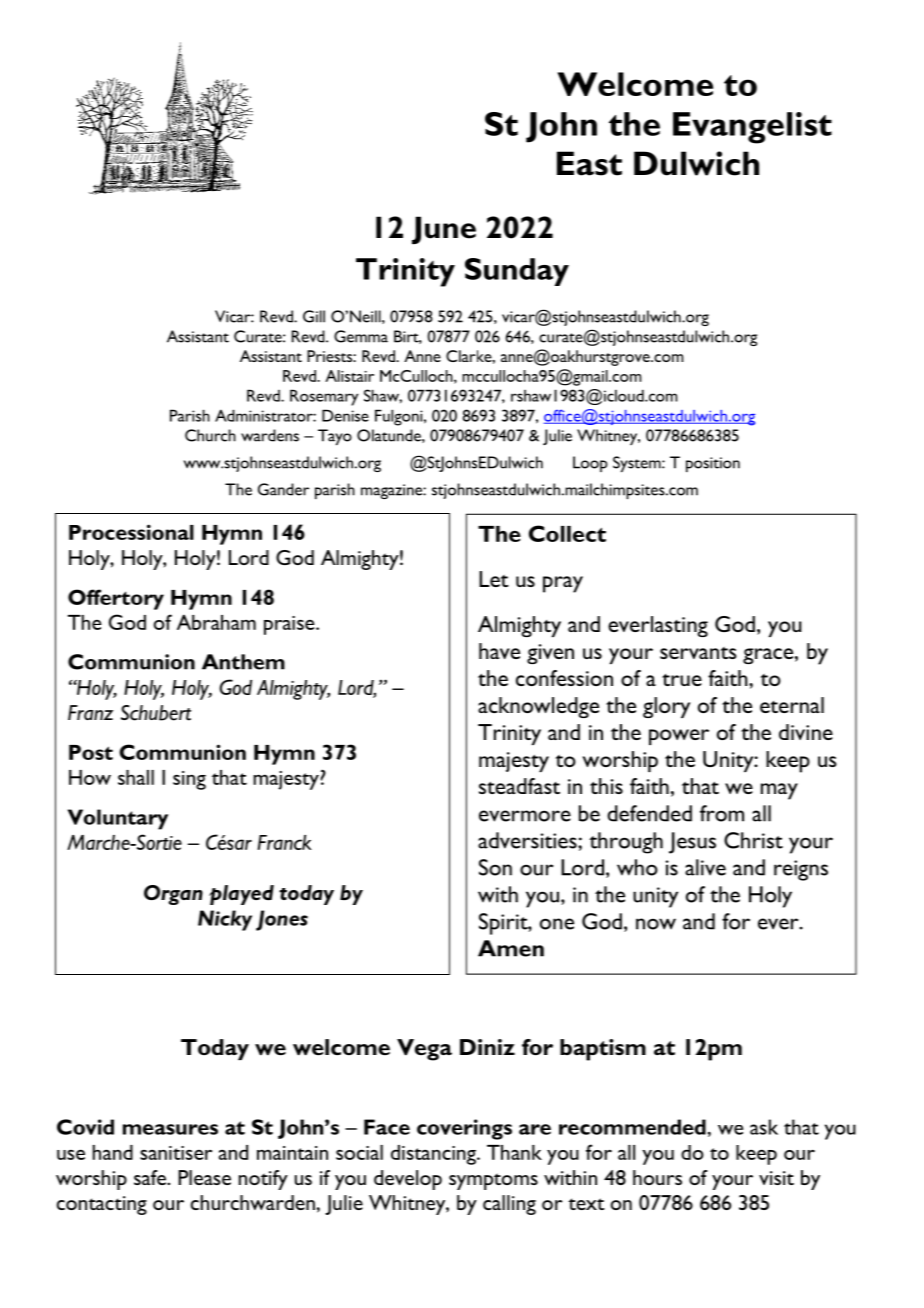 The height and width of the page is (1308, 924). I want to click on Amen, so click(511, 948).
